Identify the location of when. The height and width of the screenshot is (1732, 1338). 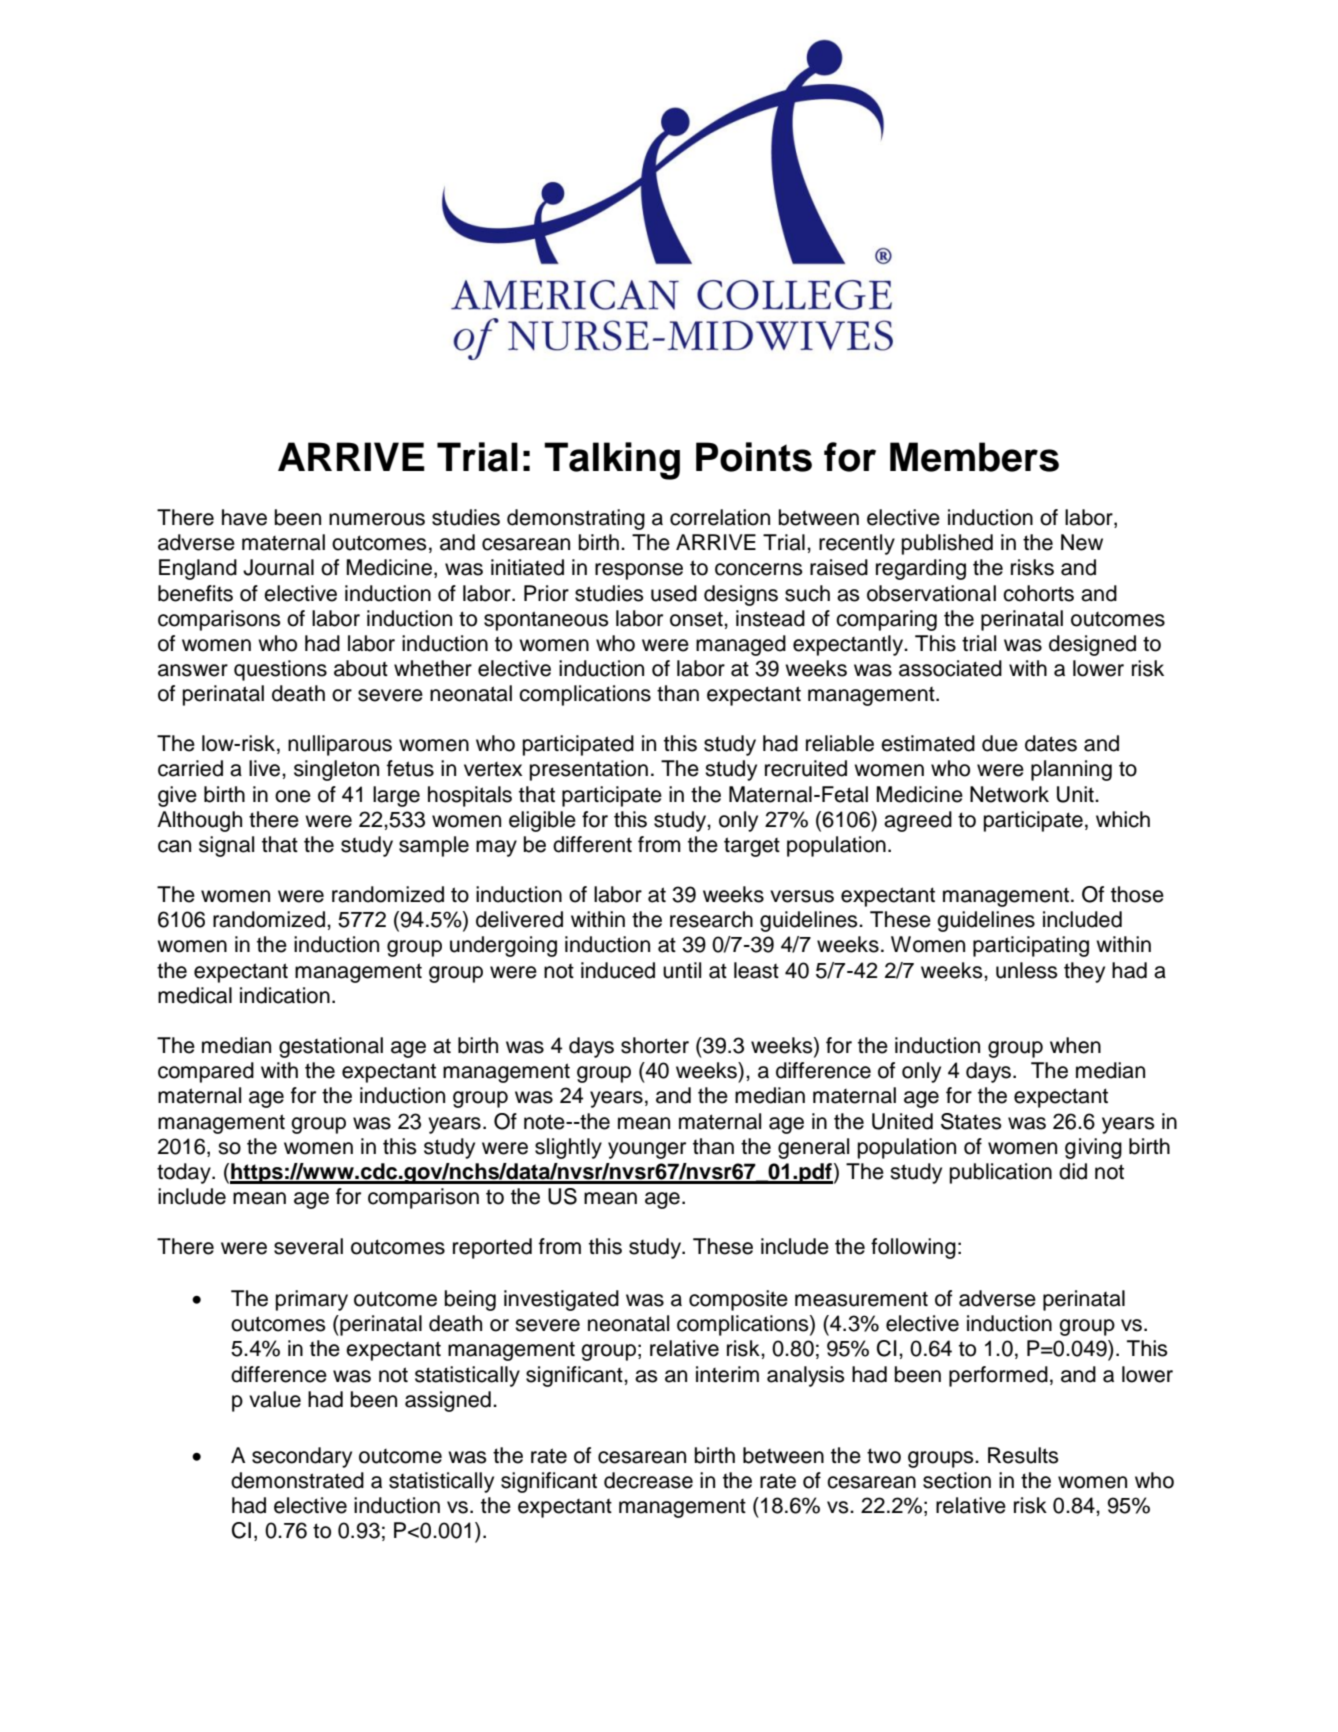
(1075, 1045).
